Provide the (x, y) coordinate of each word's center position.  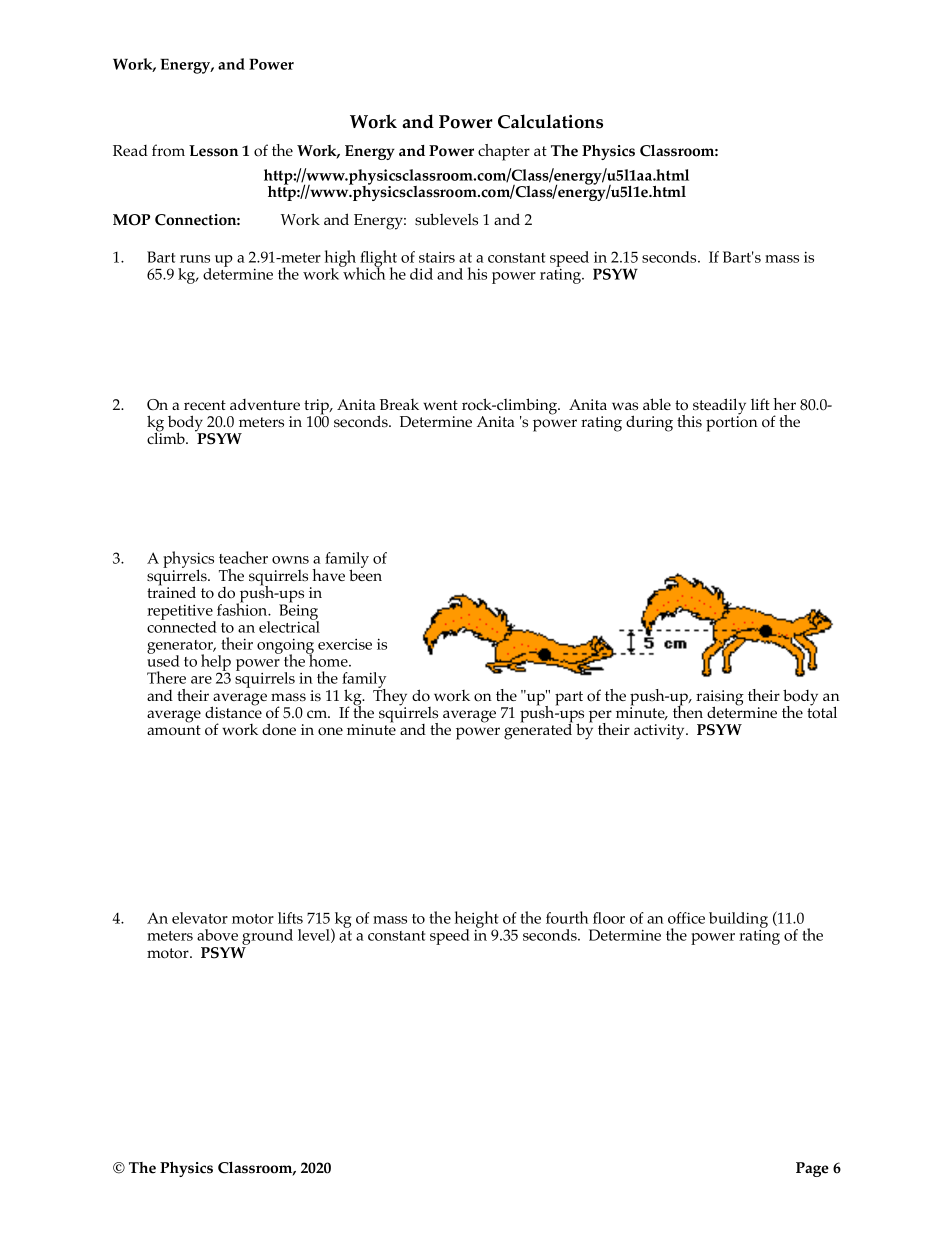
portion (732, 423)
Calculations (550, 121)
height (476, 921)
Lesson (213, 151)
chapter (504, 152)
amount (174, 730)
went (440, 405)
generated (538, 731)
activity (660, 732)
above (217, 935)
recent (205, 405)
